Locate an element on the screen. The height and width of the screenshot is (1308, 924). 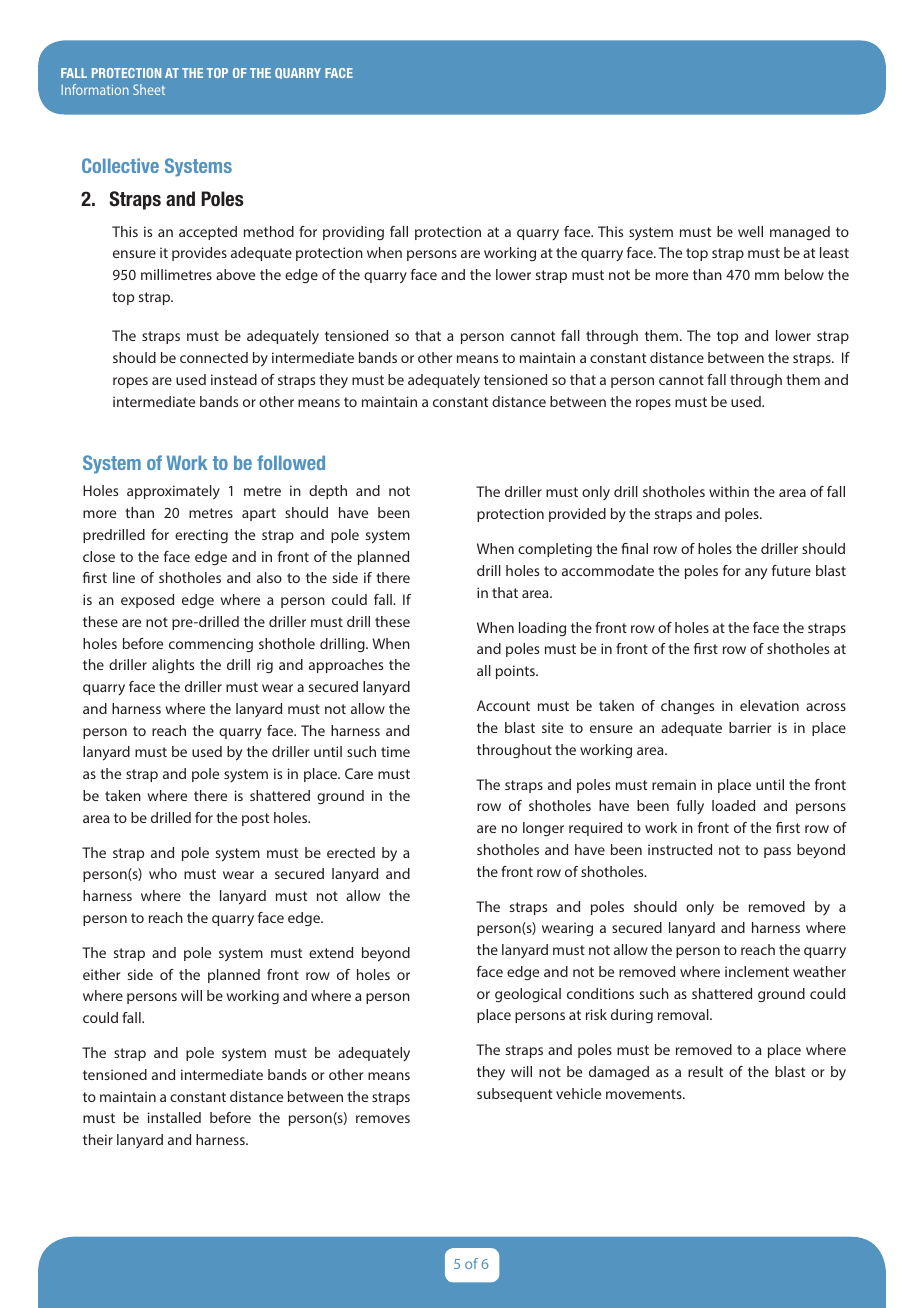
loaded is located at coordinates (733, 805).
